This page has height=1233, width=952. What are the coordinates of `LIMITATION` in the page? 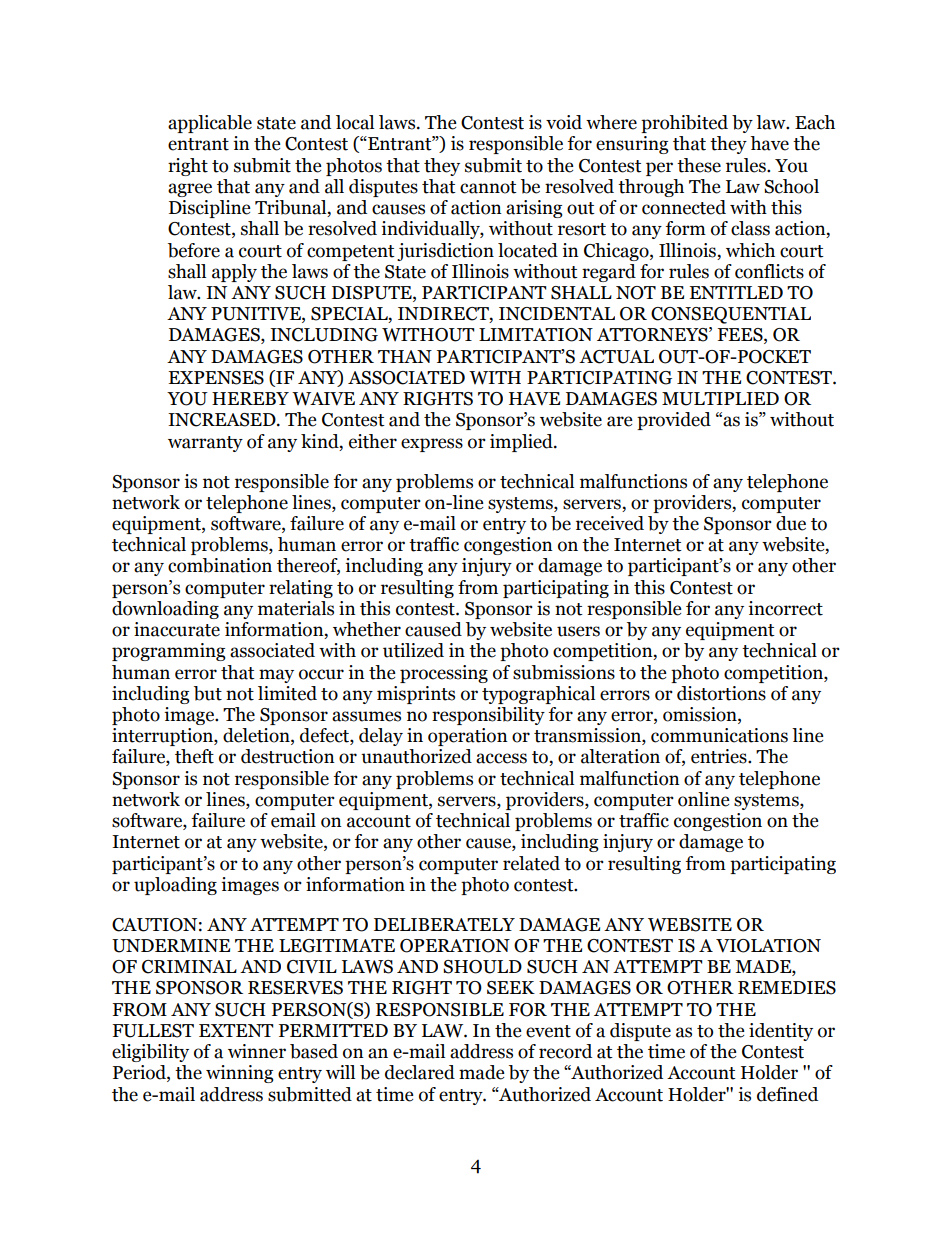 It's located at (536, 335).
